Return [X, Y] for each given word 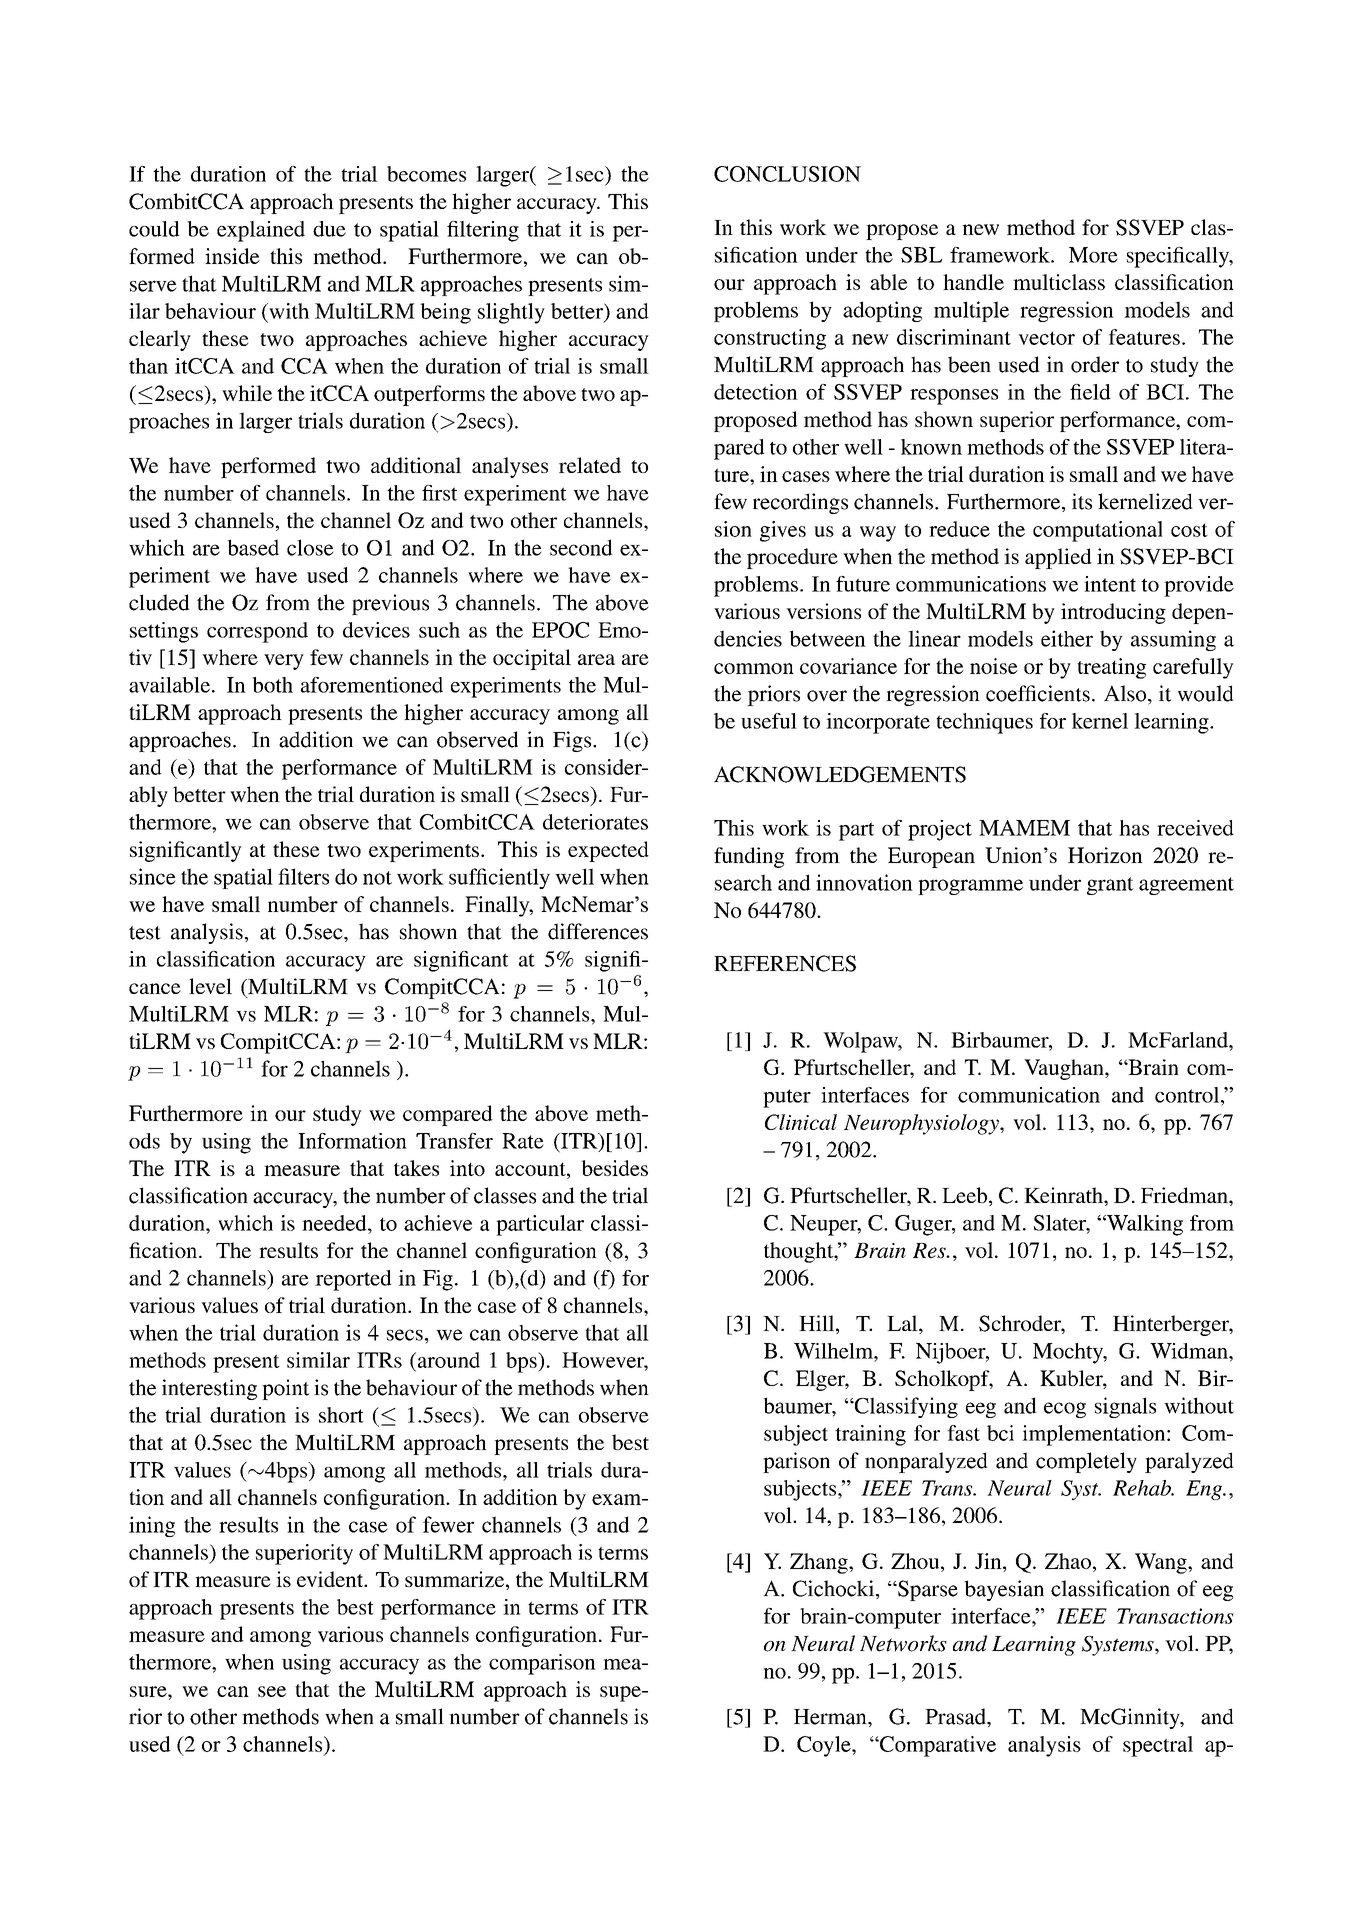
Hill [818, 1323]
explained [261, 231]
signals [1125, 1407]
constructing [770, 339]
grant [1110, 886]
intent [1110, 584]
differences [598, 931]
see [272, 1691]
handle [973, 282]
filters [303, 876]
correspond [257, 632]
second [581, 547]
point [285, 1389]
